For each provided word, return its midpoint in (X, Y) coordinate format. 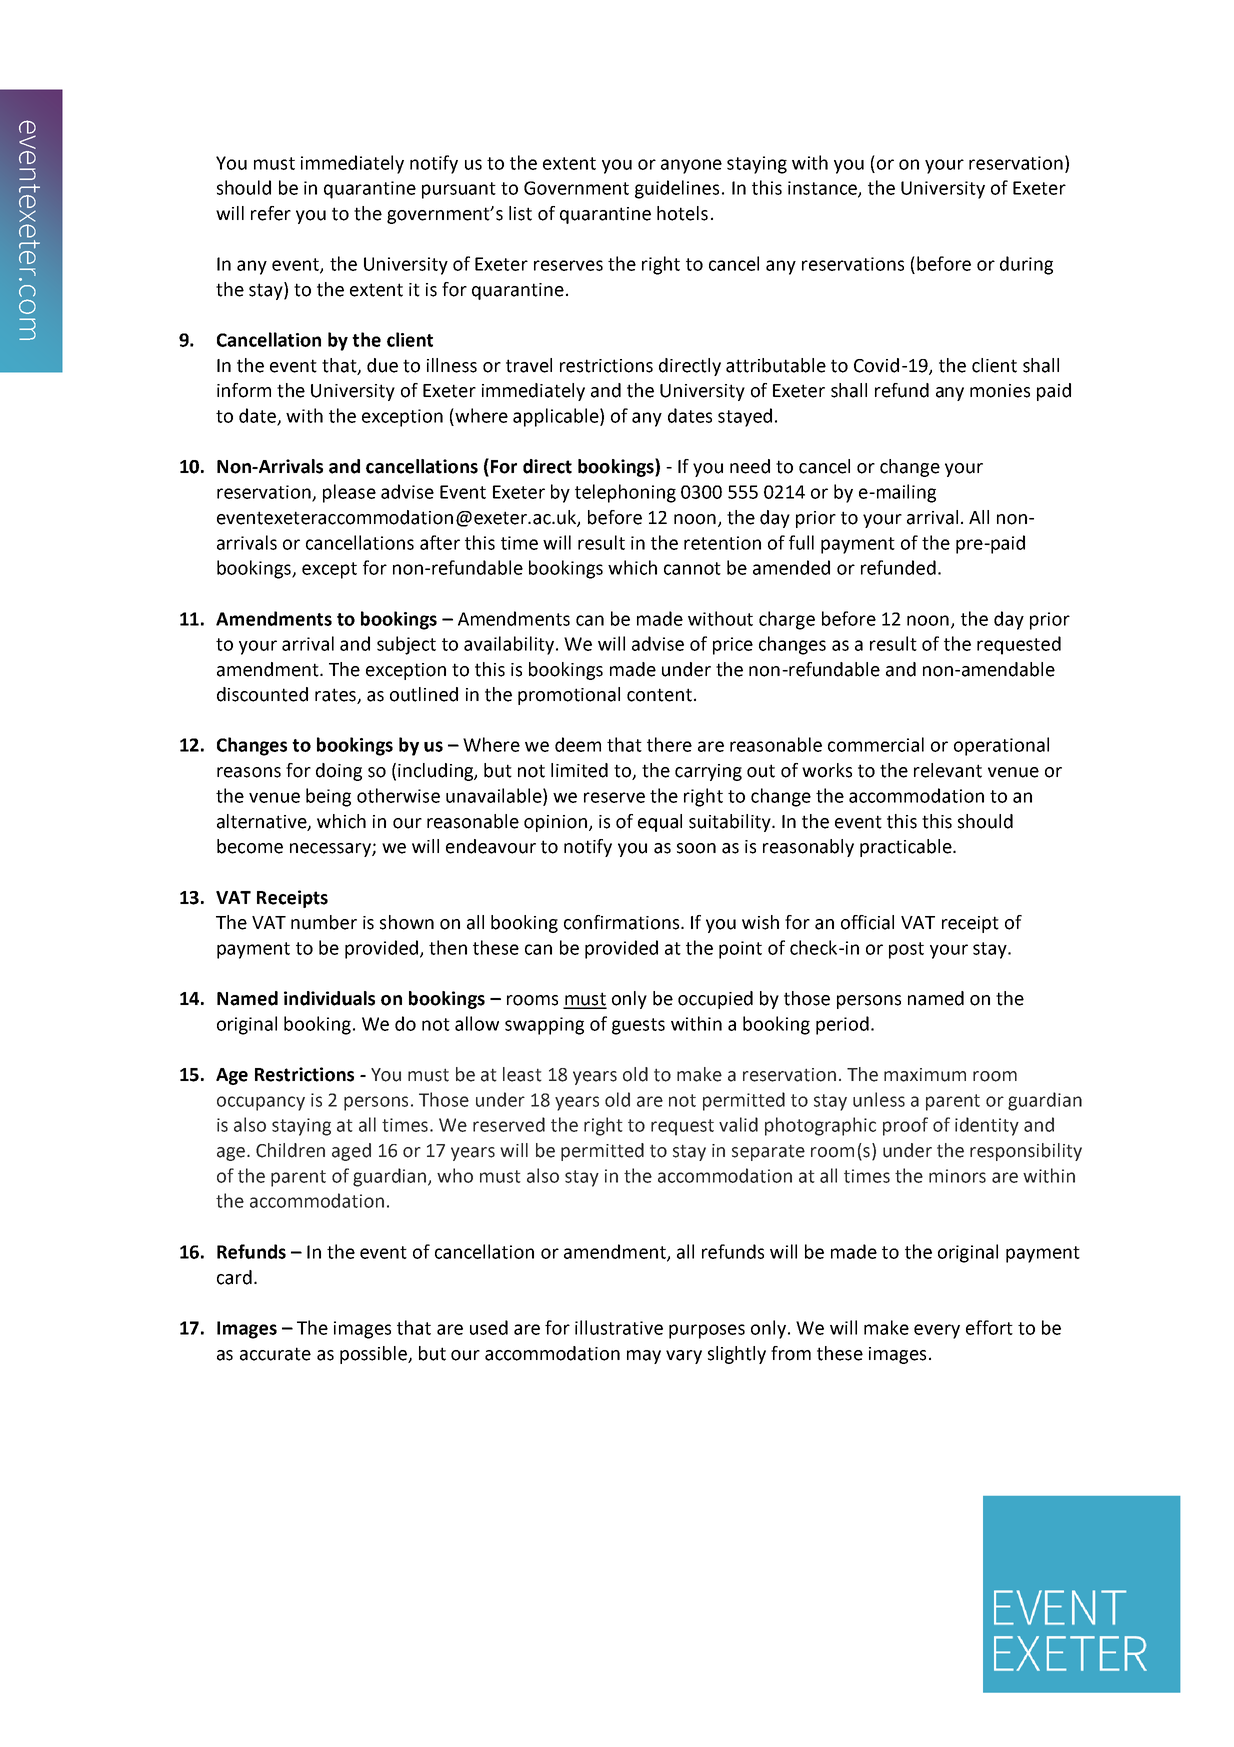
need (750, 466)
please (349, 493)
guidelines (677, 189)
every (937, 1331)
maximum (925, 1075)
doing (339, 772)
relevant (948, 770)
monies (1000, 391)
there (669, 744)
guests (638, 1026)
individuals (329, 998)
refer (271, 213)
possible (374, 1355)
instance (823, 189)
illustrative (619, 1327)
